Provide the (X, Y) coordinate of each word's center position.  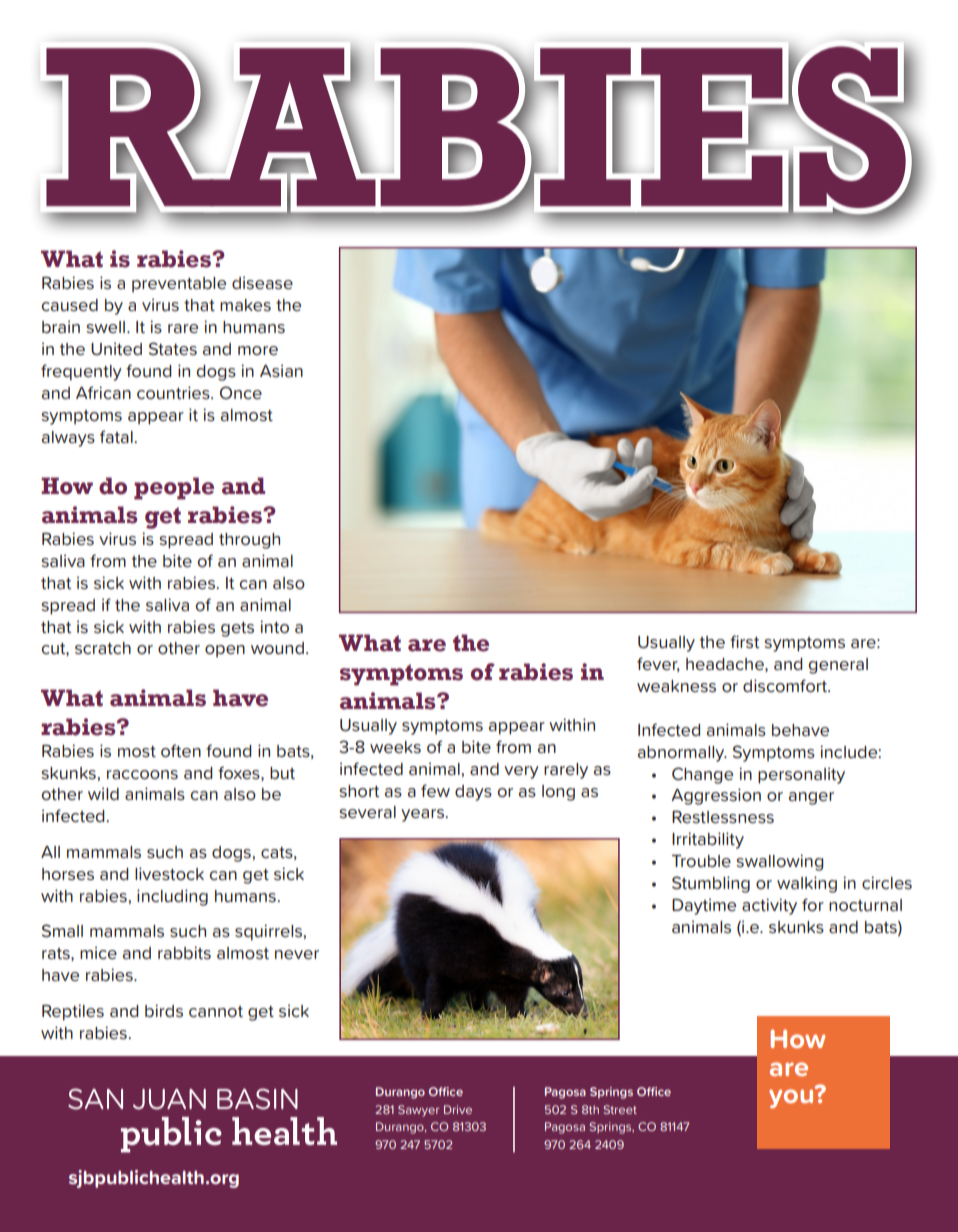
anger (811, 798)
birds (164, 1010)
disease (262, 282)
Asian (281, 370)
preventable (179, 285)
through (249, 541)
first (744, 641)
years (423, 815)
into (274, 627)
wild (103, 793)
